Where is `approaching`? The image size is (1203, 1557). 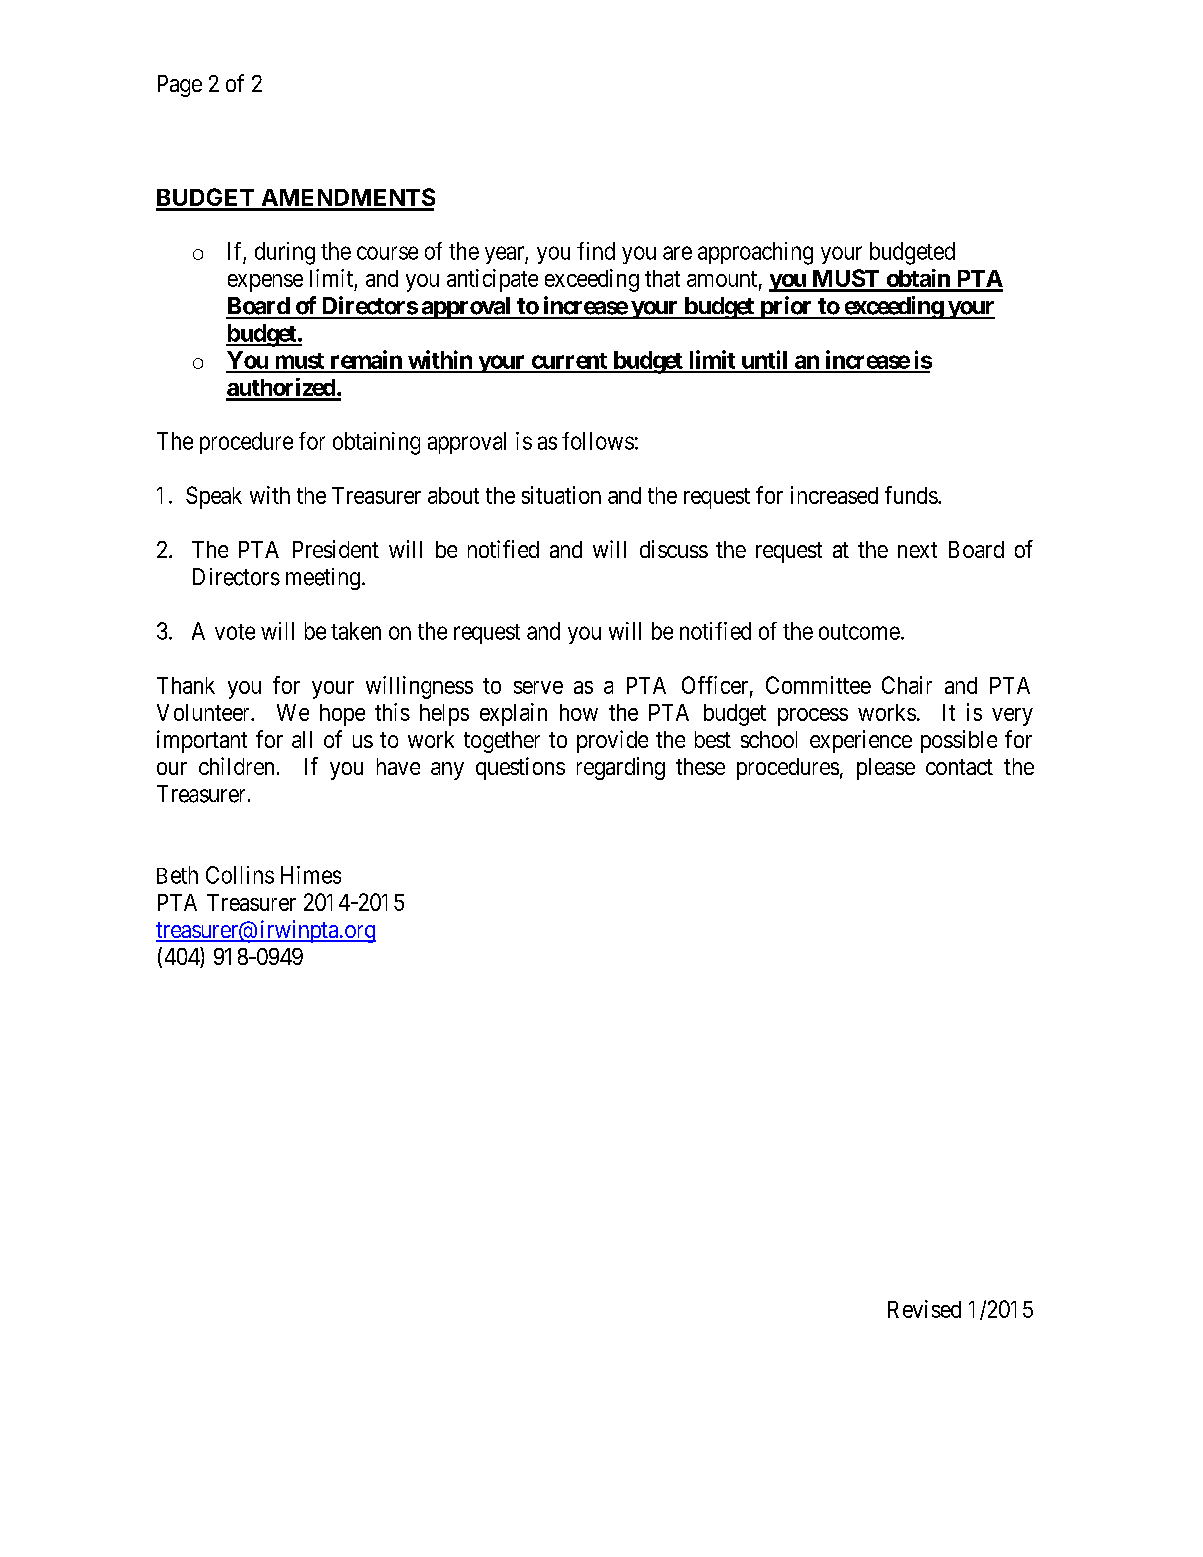
approaching is located at coordinates (755, 253).
